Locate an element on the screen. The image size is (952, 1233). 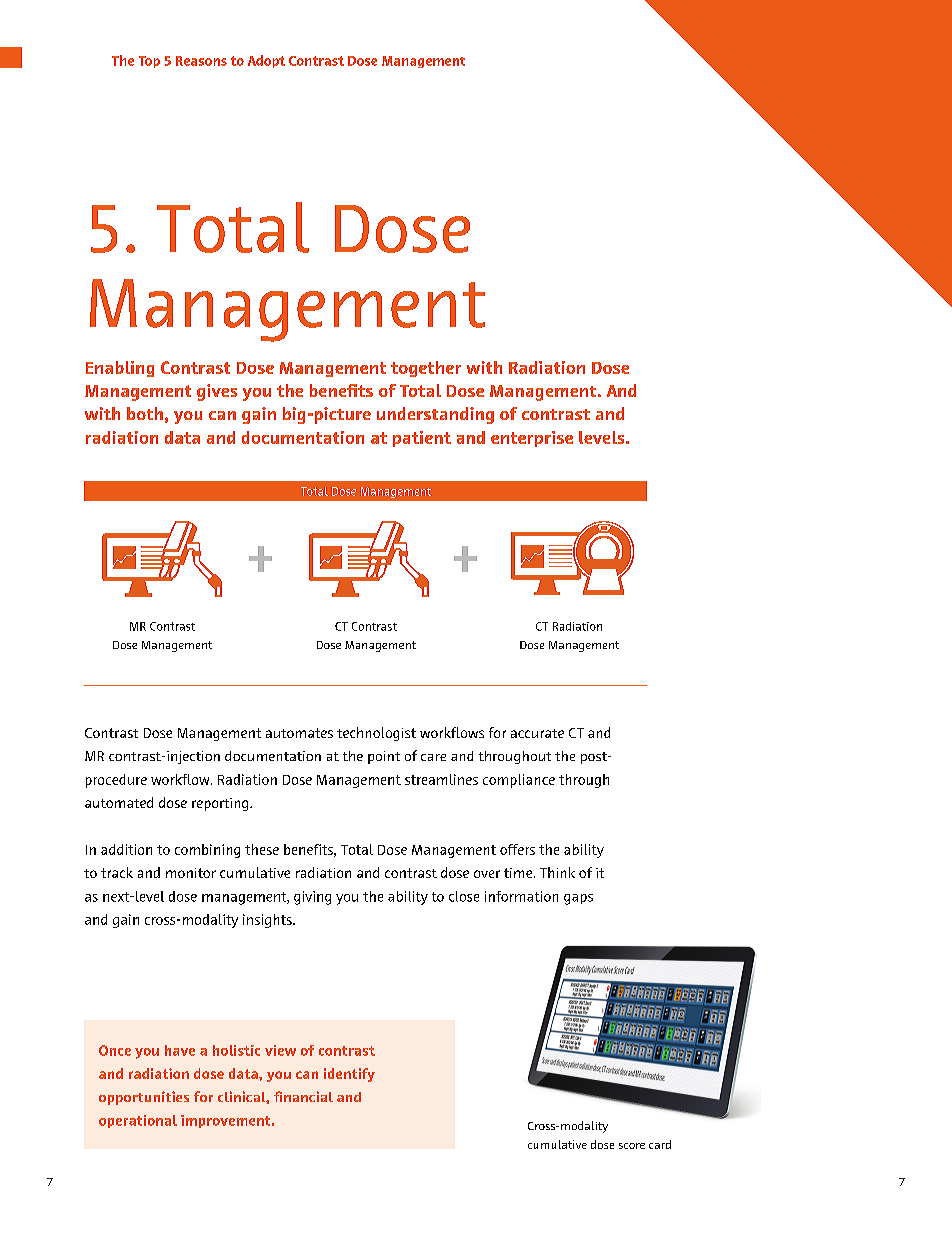
technologist is located at coordinates (376, 734).
